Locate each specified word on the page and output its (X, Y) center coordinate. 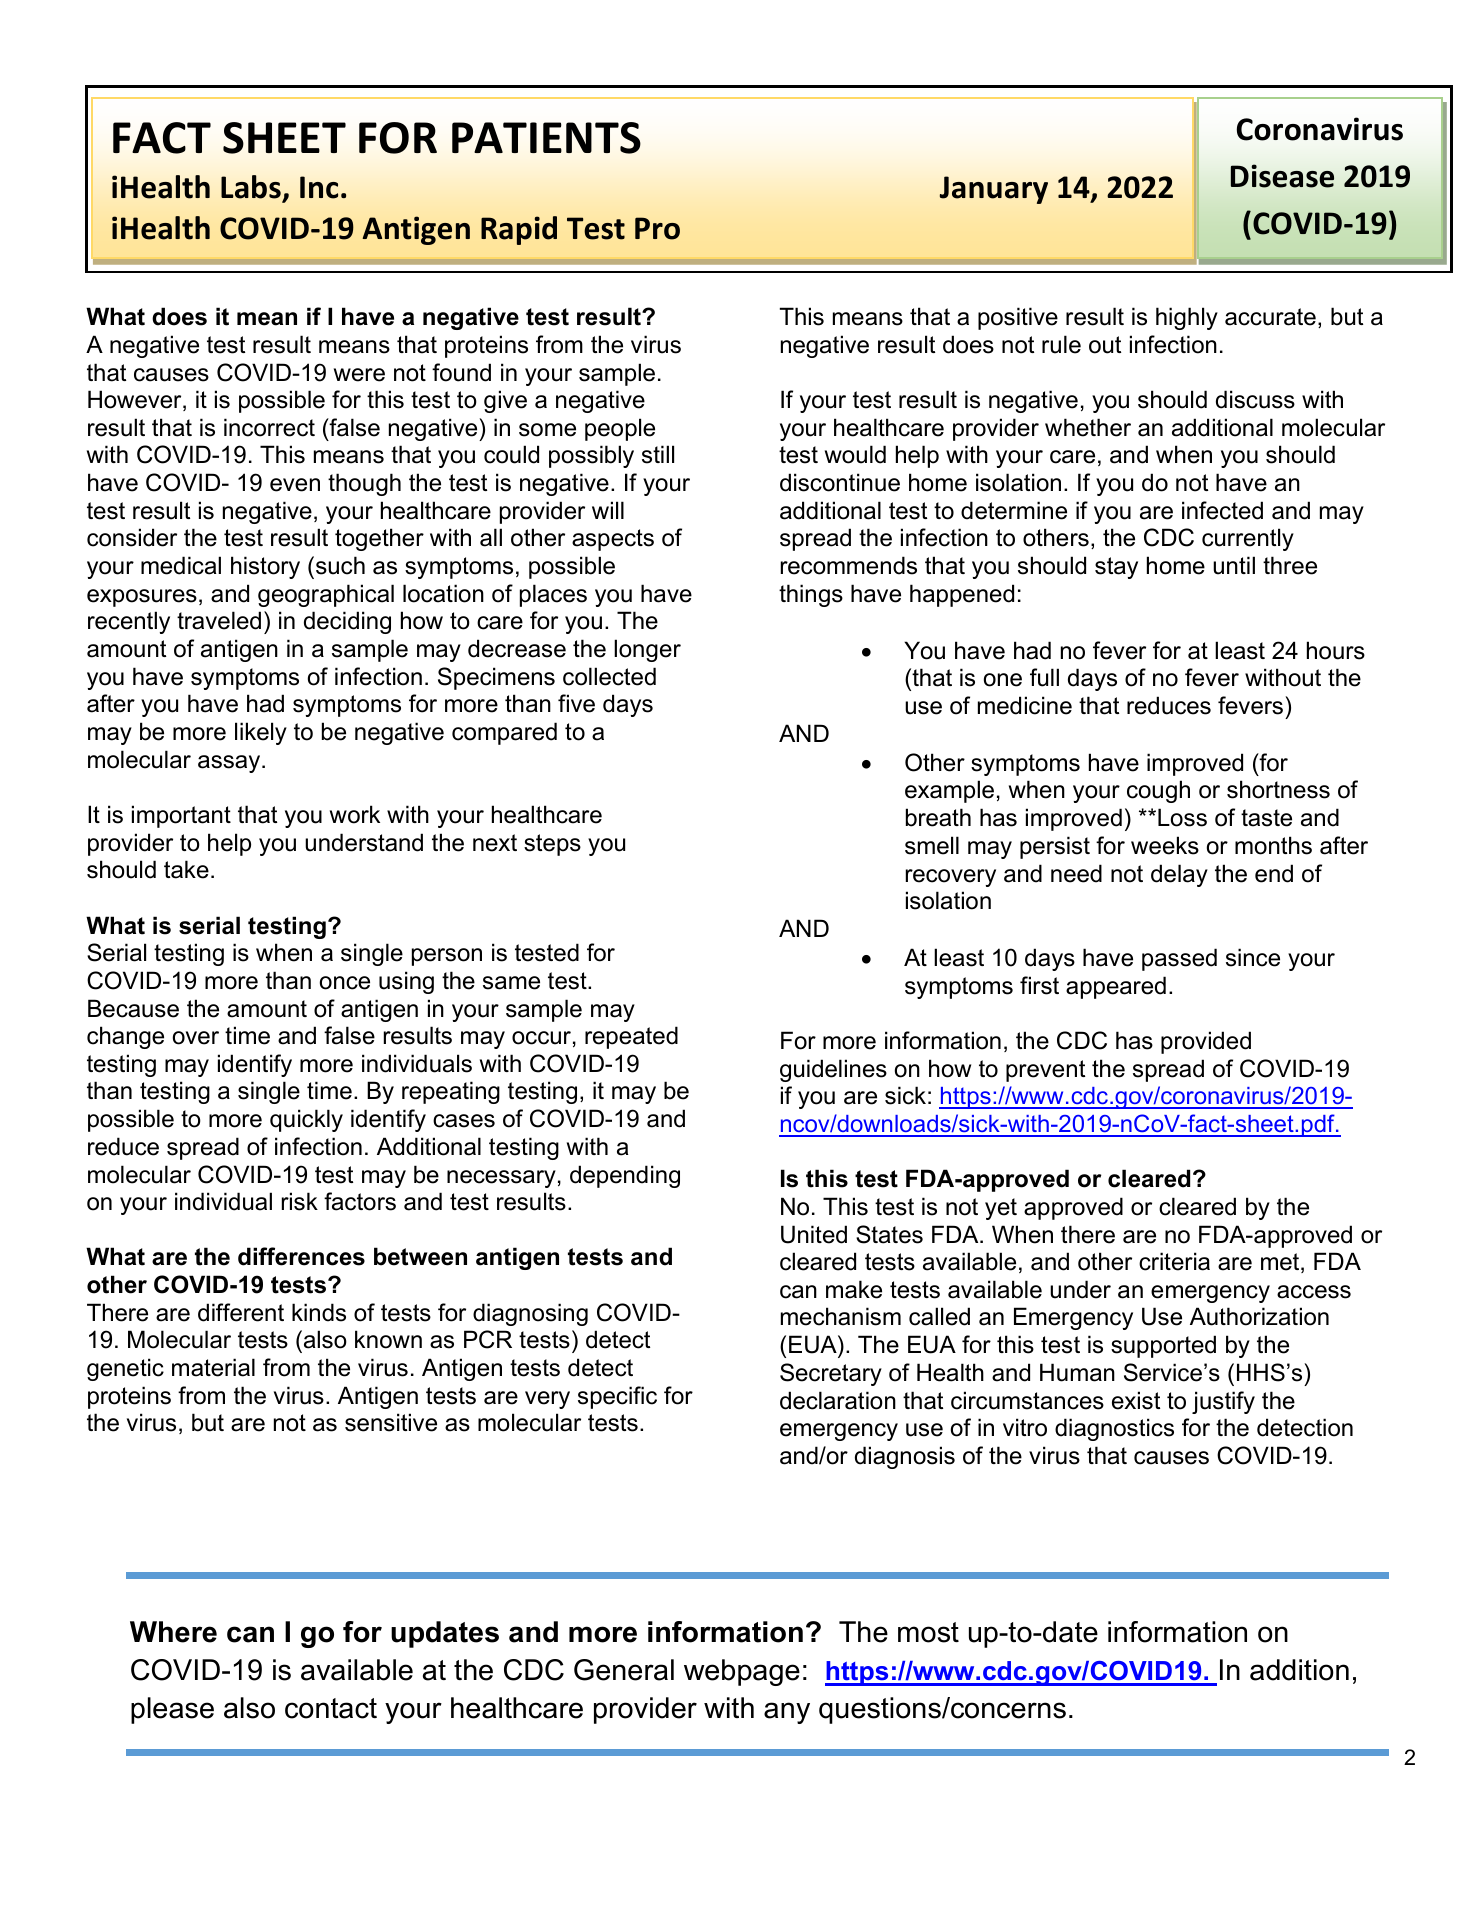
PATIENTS (546, 138)
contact (331, 1708)
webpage (742, 1672)
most (928, 1632)
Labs (252, 188)
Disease (1282, 176)
